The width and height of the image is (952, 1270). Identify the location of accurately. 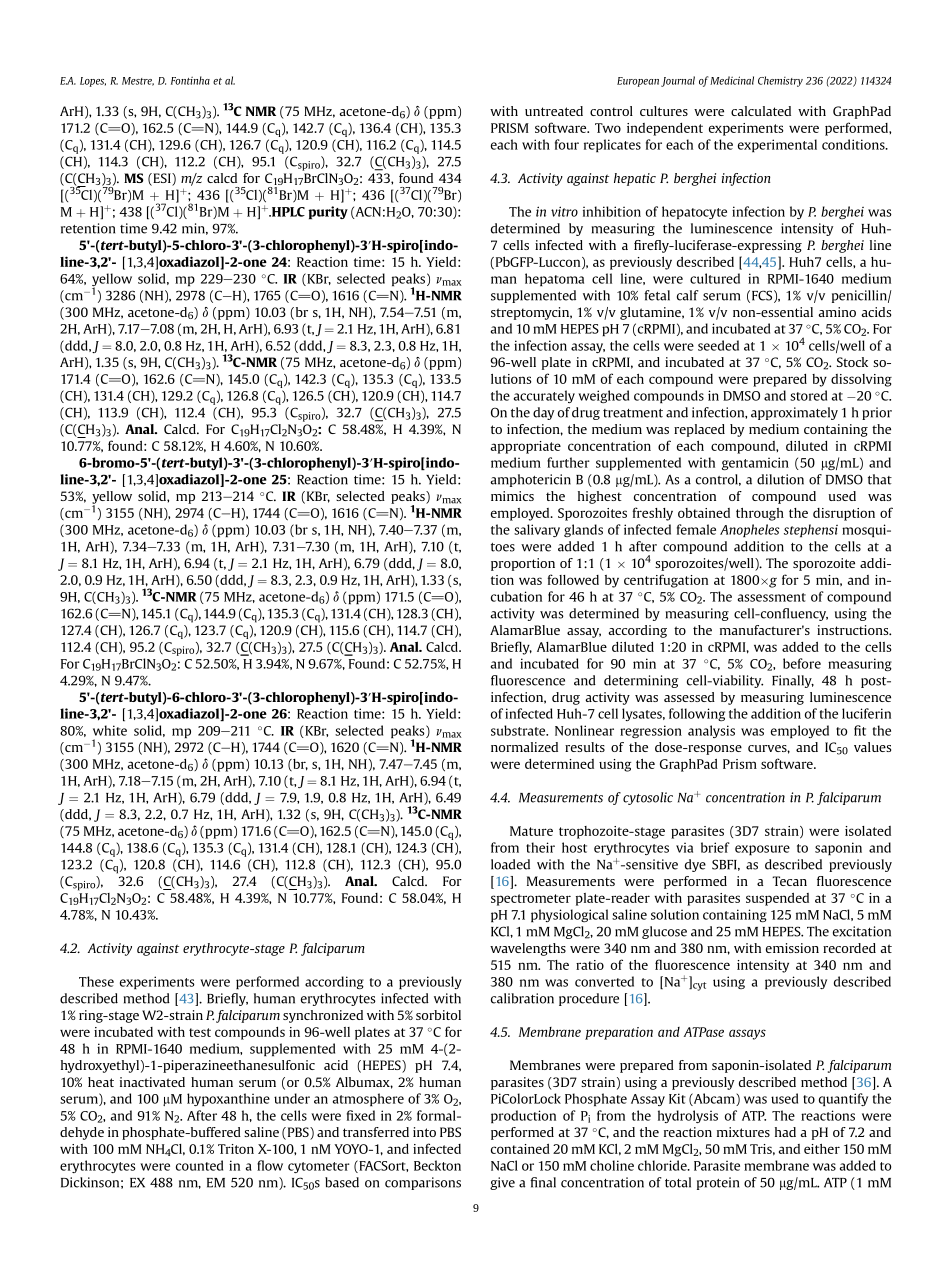
(544, 396).
